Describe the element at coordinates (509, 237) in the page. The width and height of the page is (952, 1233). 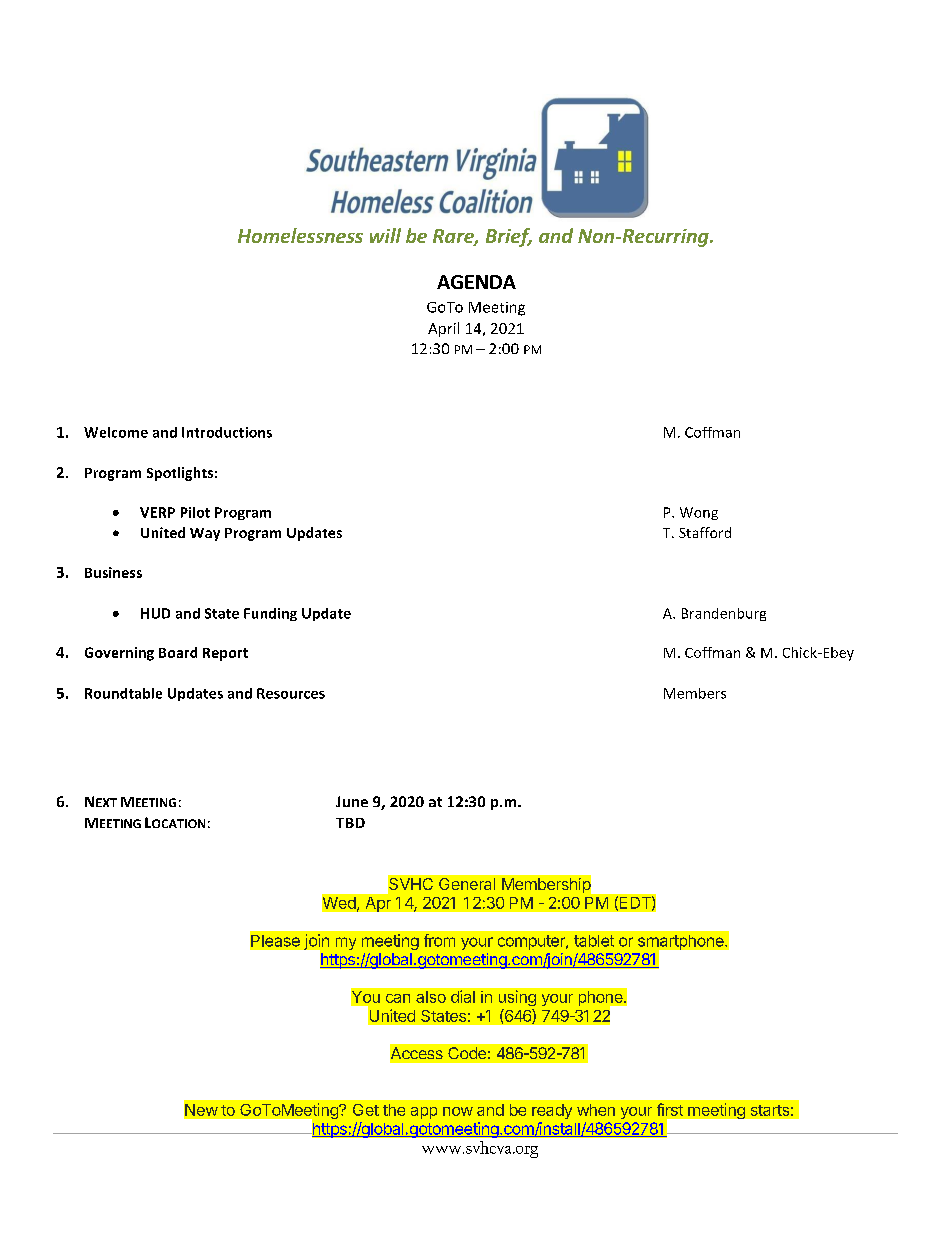
I see `Brief` at that location.
